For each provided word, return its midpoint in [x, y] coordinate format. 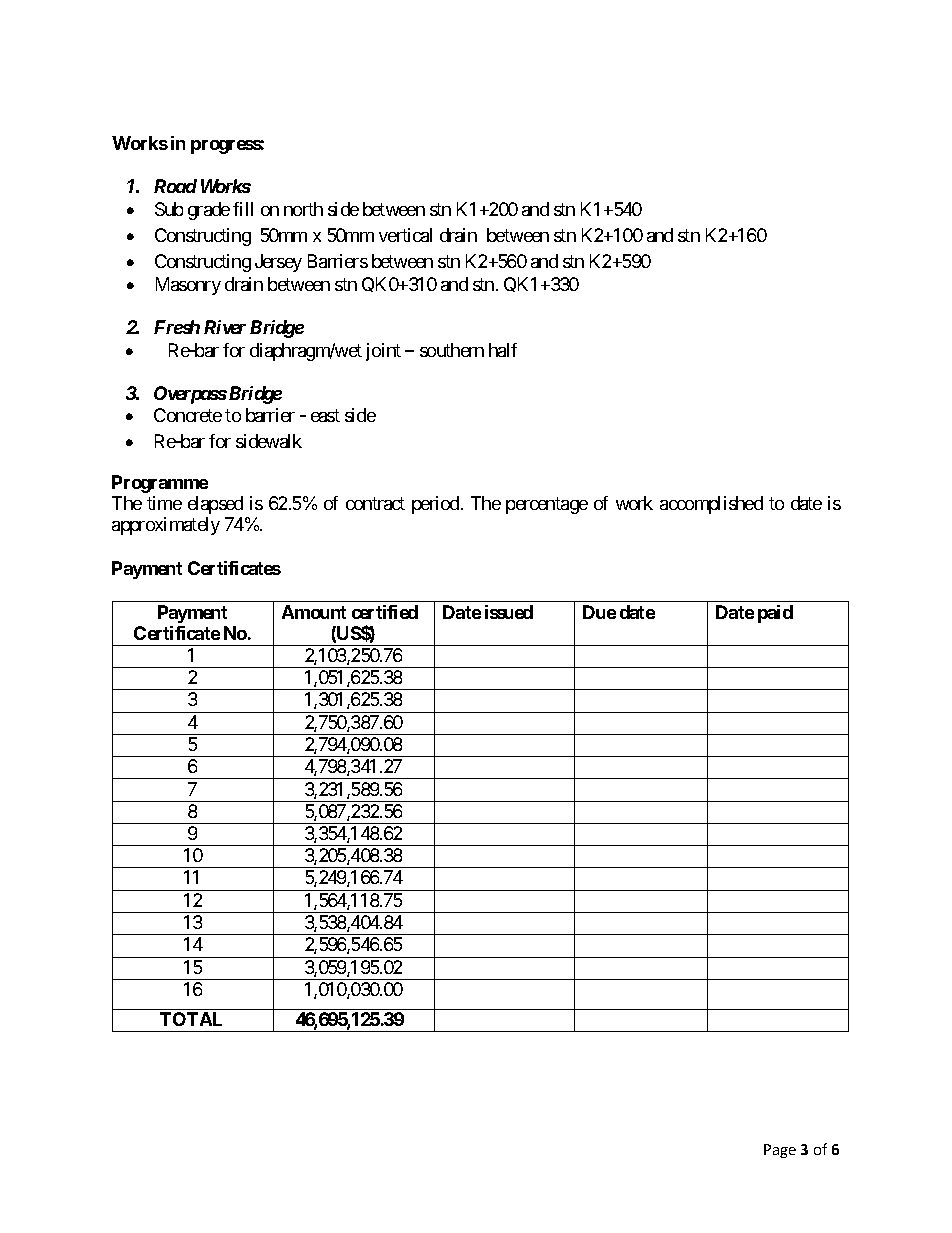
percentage [547, 505]
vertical [405, 235]
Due [599, 612]
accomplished [711, 505]
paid [775, 614]
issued [509, 612]
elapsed [215, 505]
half [503, 350]
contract [375, 503]
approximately [166, 526]
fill [243, 209]
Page [780, 1151]
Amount [314, 612]
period [437, 505]
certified [385, 612]
